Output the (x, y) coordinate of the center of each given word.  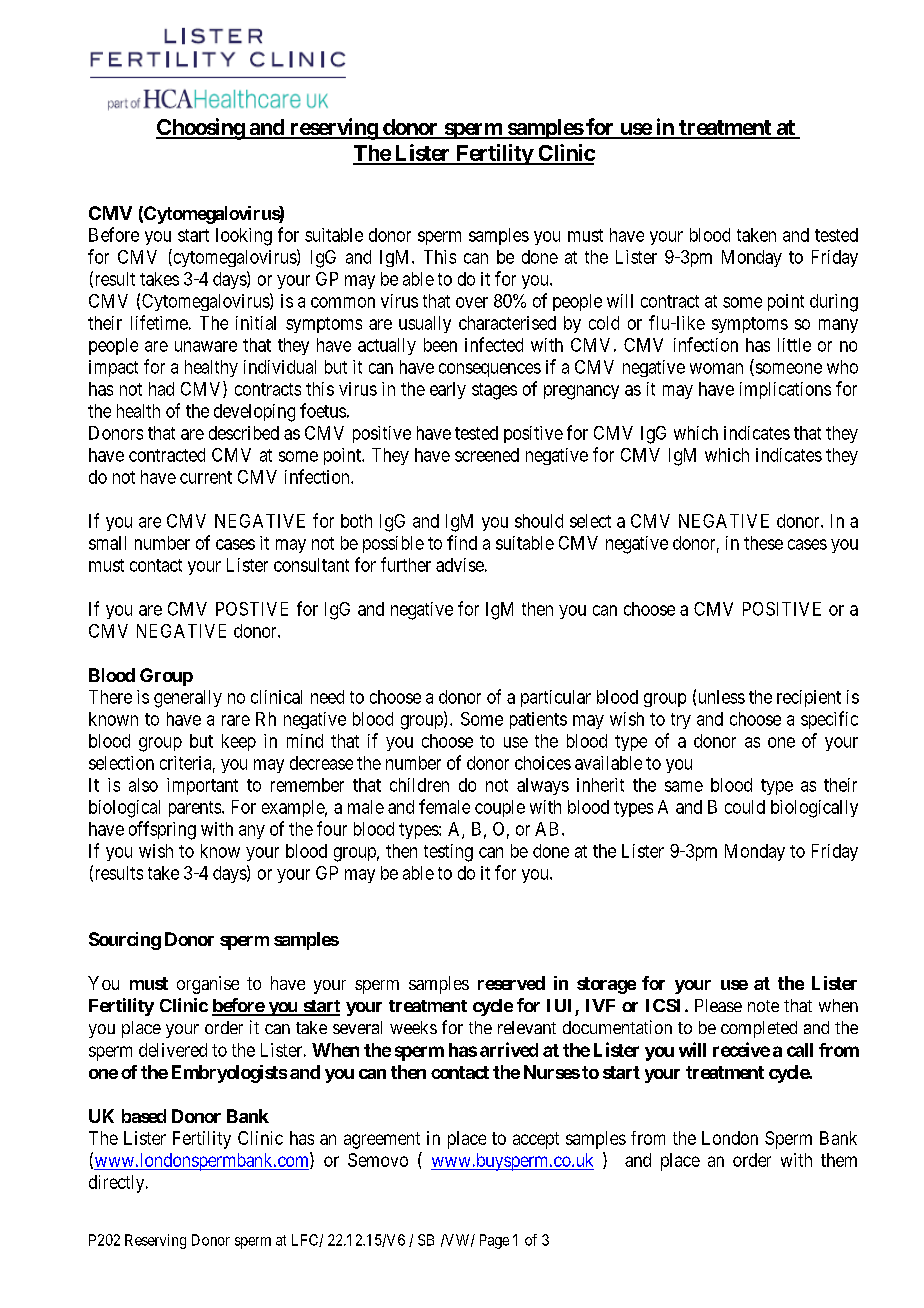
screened (487, 455)
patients (538, 720)
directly (118, 1184)
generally (188, 699)
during (834, 303)
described (244, 433)
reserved (511, 983)
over (472, 302)
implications (785, 390)
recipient (809, 698)
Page (494, 1241)
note (763, 1006)
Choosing (201, 129)
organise (208, 985)
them (839, 1160)
